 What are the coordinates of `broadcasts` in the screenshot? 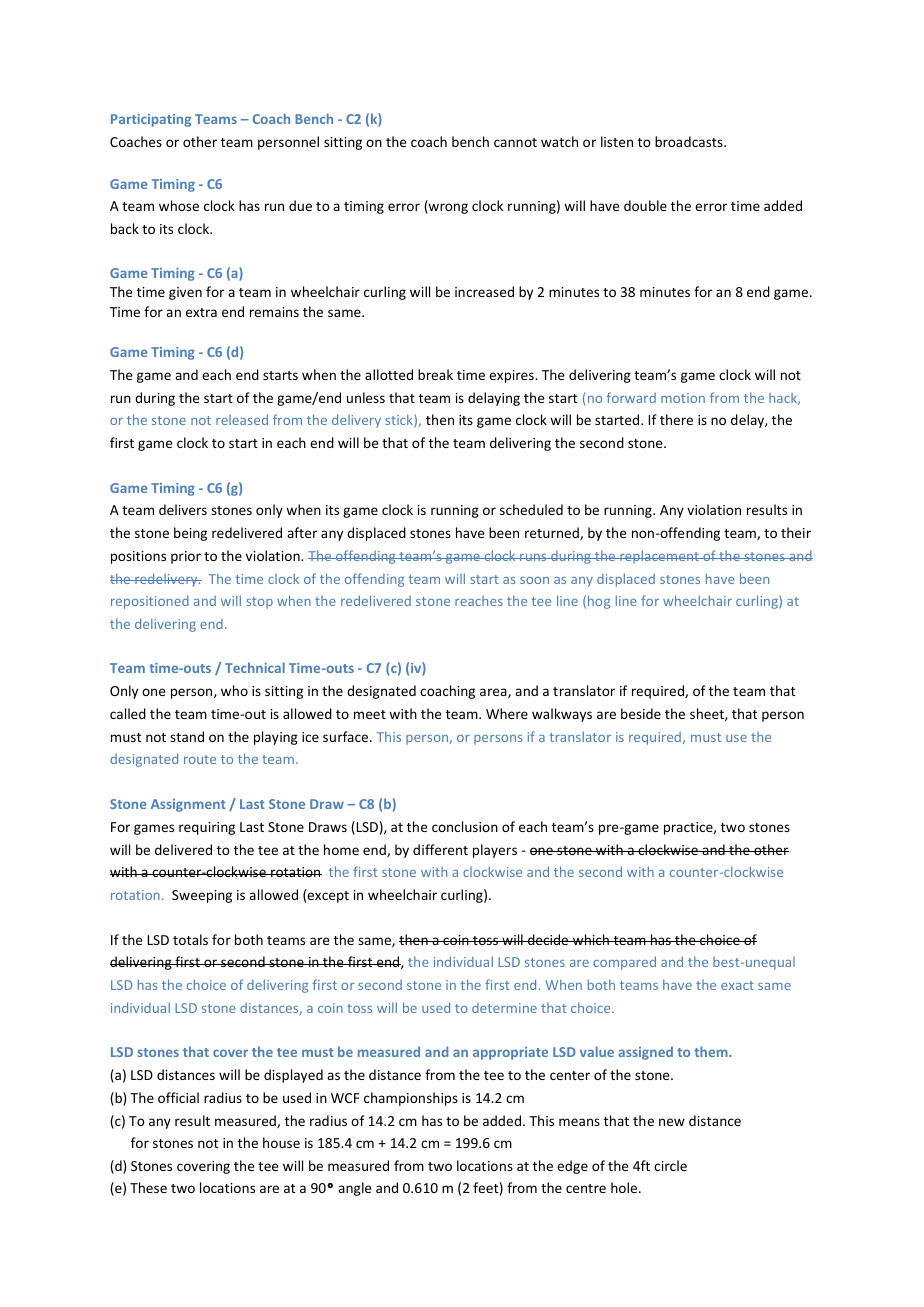 It's located at (690, 141).
